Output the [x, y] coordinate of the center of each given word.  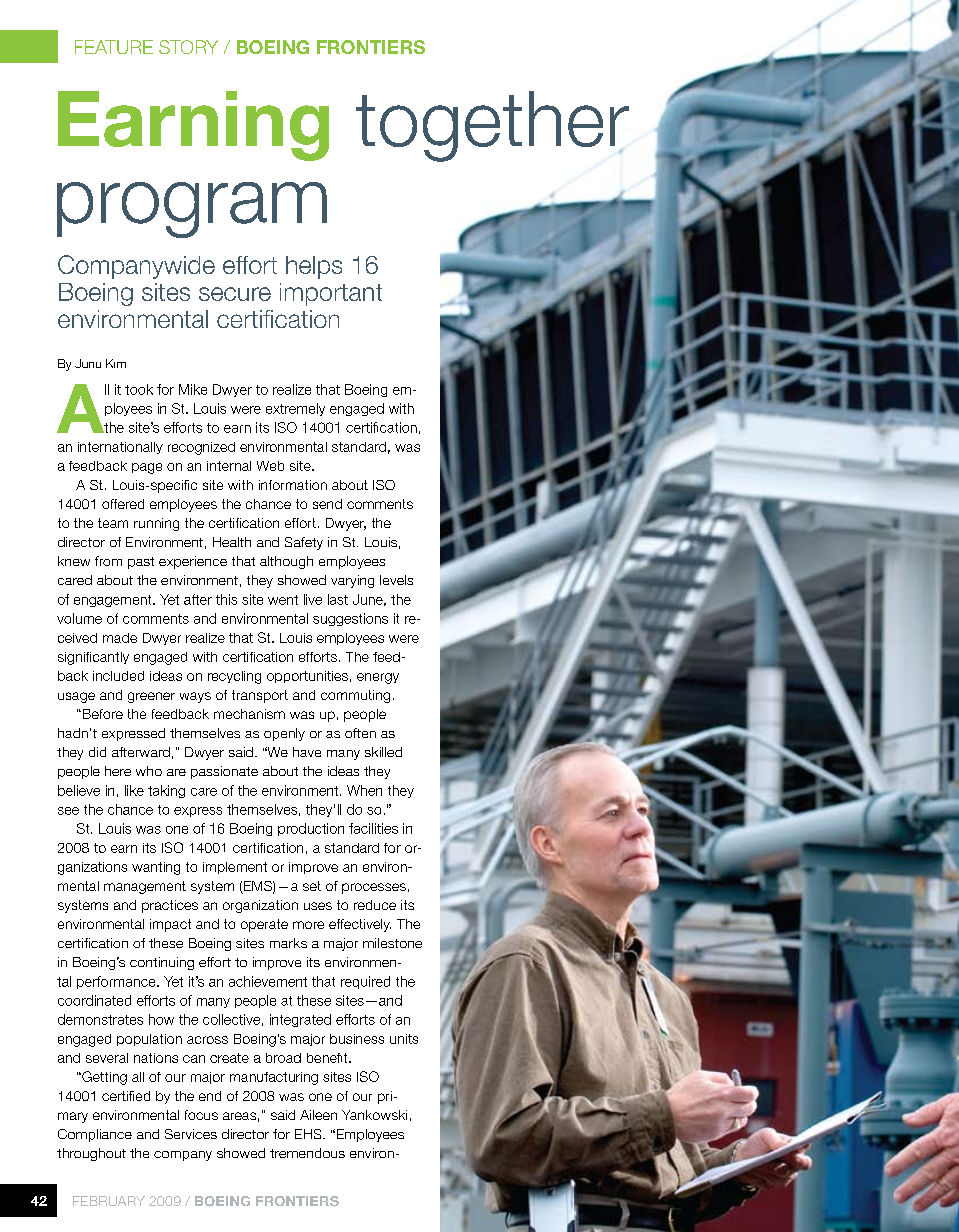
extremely [295, 409]
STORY [188, 47]
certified [126, 1096]
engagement [114, 601]
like [134, 790]
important [331, 294]
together [492, 126]
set [312, 886]
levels [396, 580]
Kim [116, 363]
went [283, 600]
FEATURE [114, 47]
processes [374, 888]
